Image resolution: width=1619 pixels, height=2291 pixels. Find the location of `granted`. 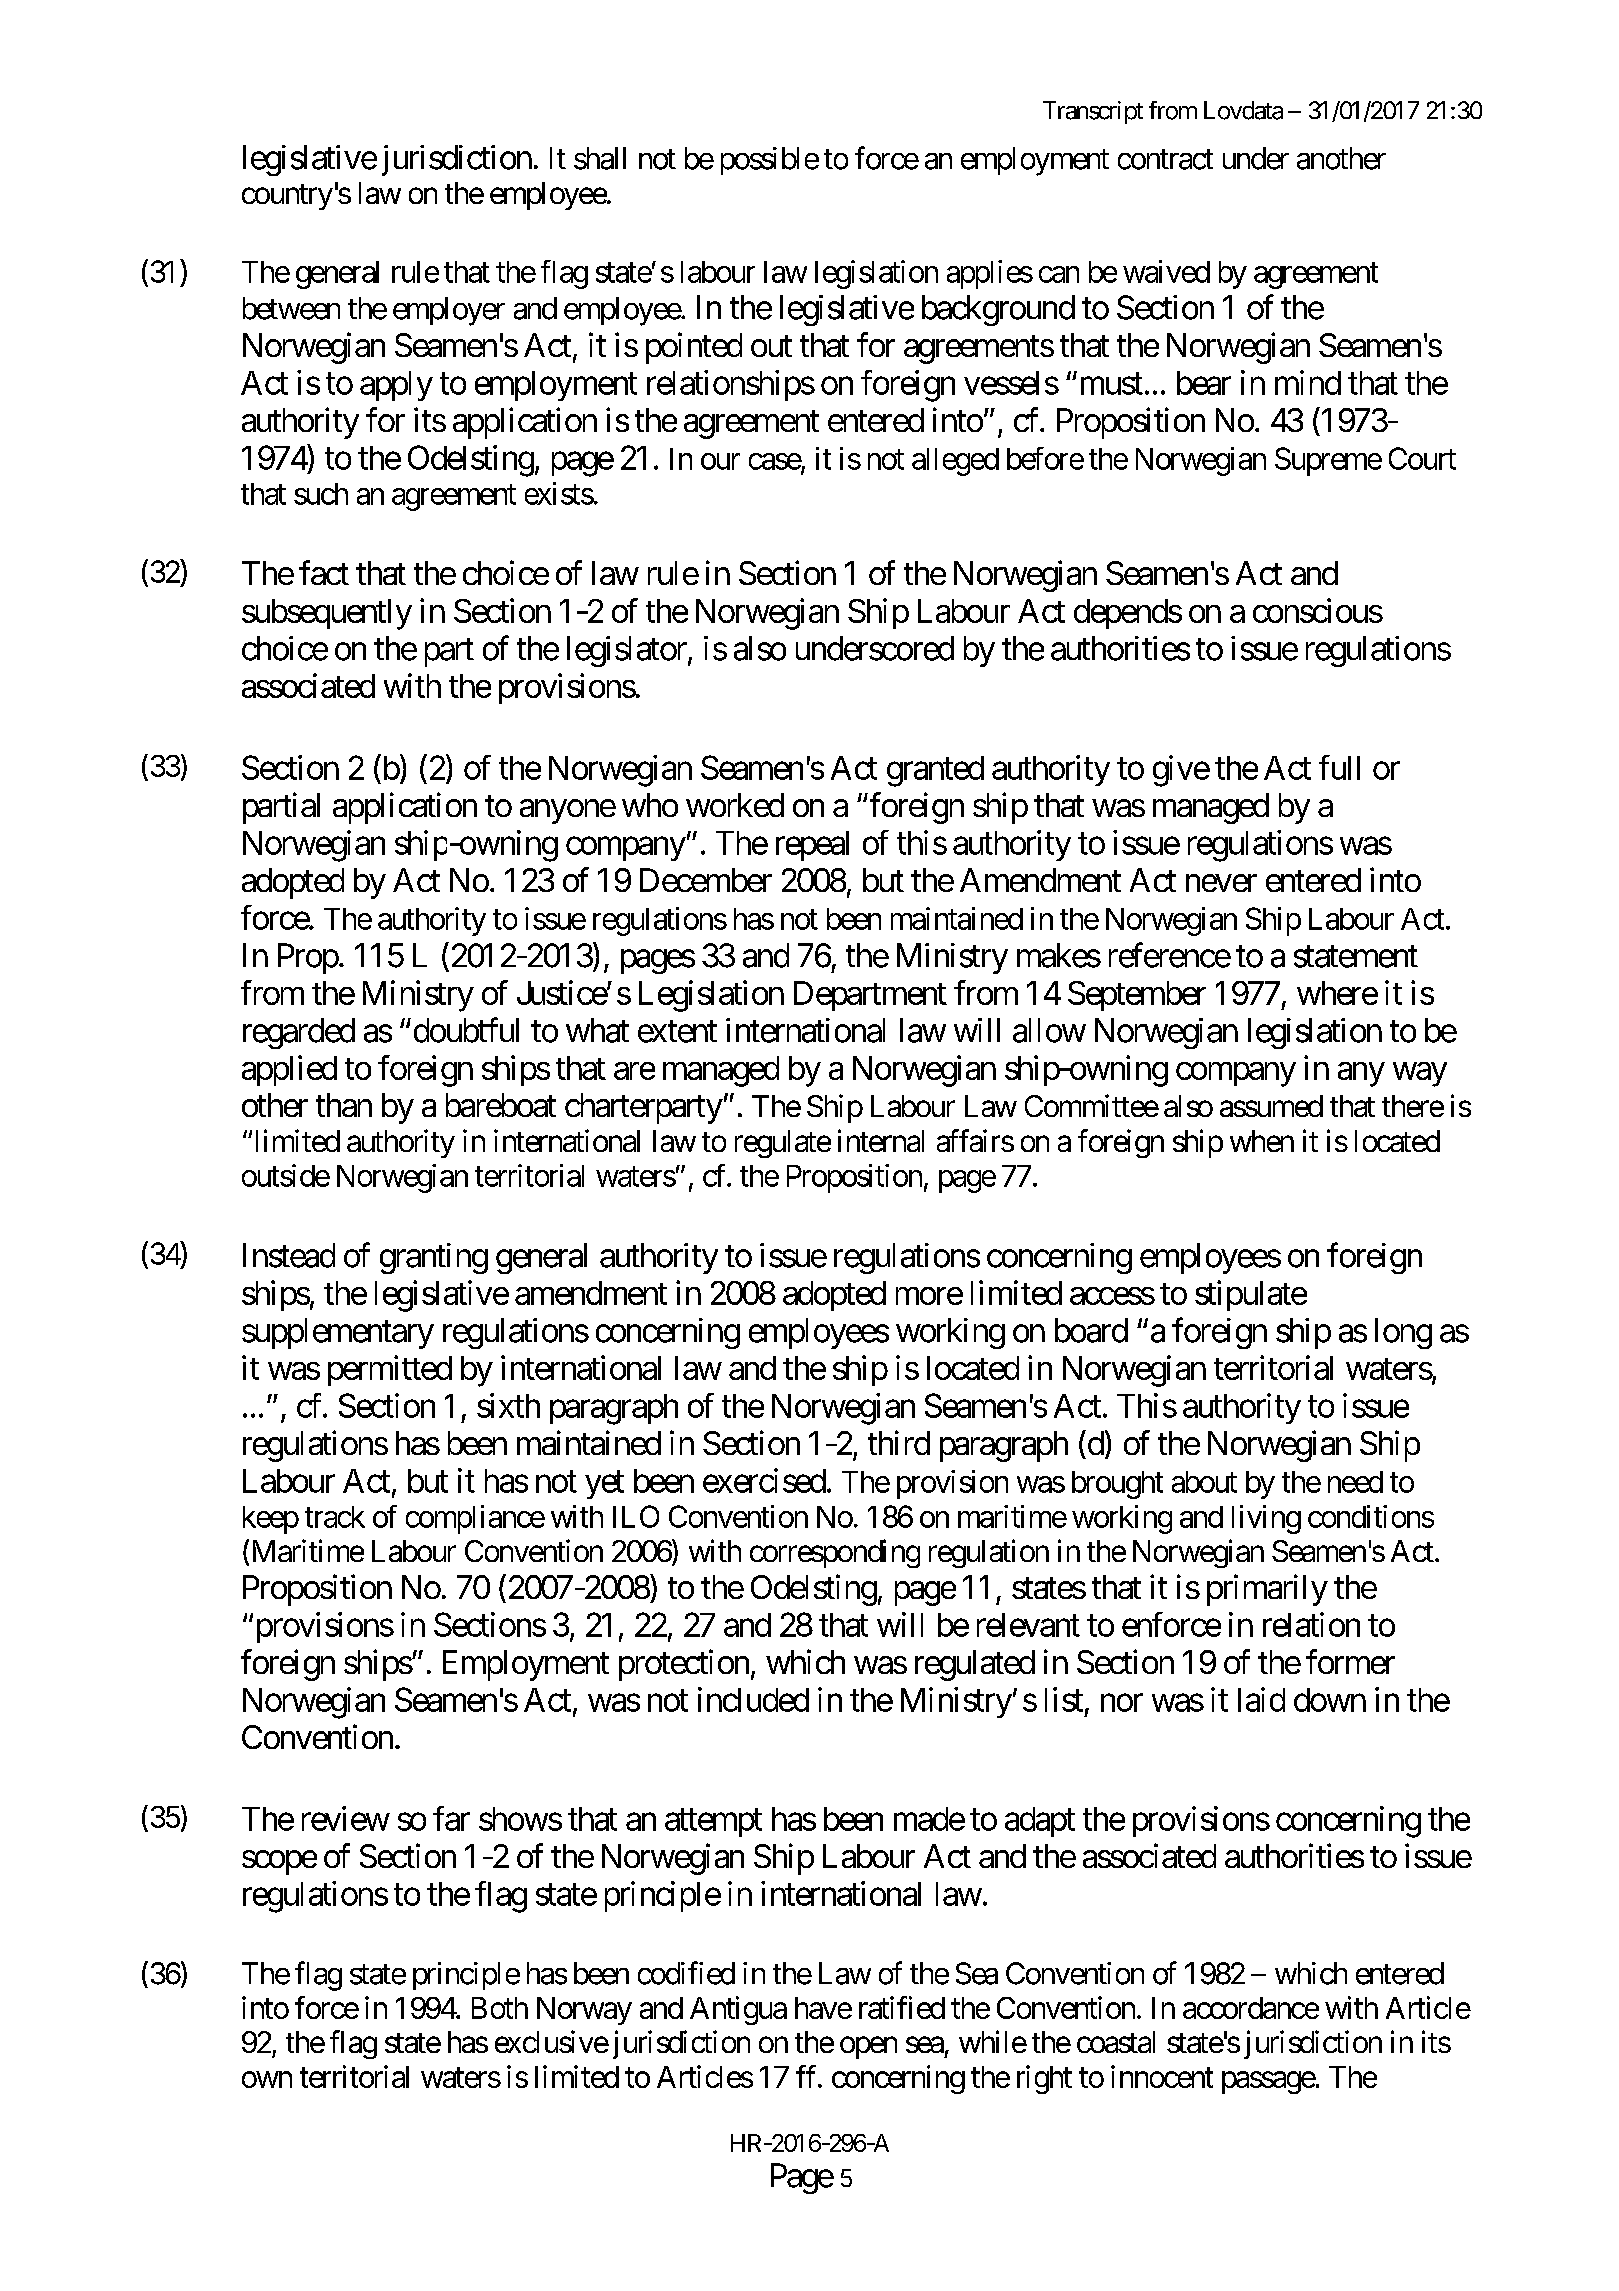

granted is located at coordinates (935, 771).
